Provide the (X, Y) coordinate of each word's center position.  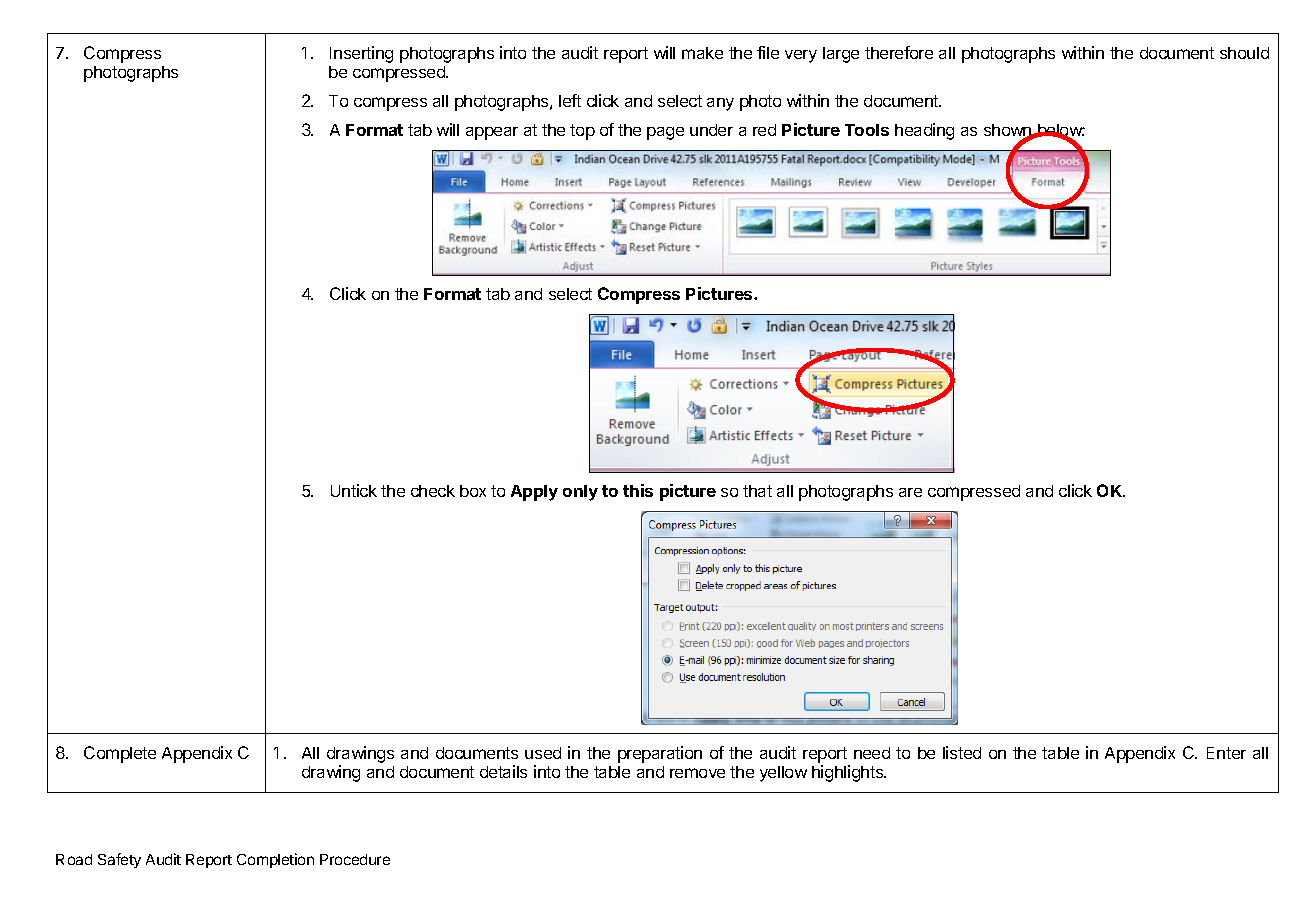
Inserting (361, 54)
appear (492, 133)
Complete (120, 754)
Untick (354, 490)
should (1244, 53)
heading (924, 131)
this (638, 490)
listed (962, 752)
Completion (275, 860)
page (665, 133)
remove (697, 773)
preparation (660, 754)
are (910, 492)
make (702, 53)
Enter (1226, 753)
